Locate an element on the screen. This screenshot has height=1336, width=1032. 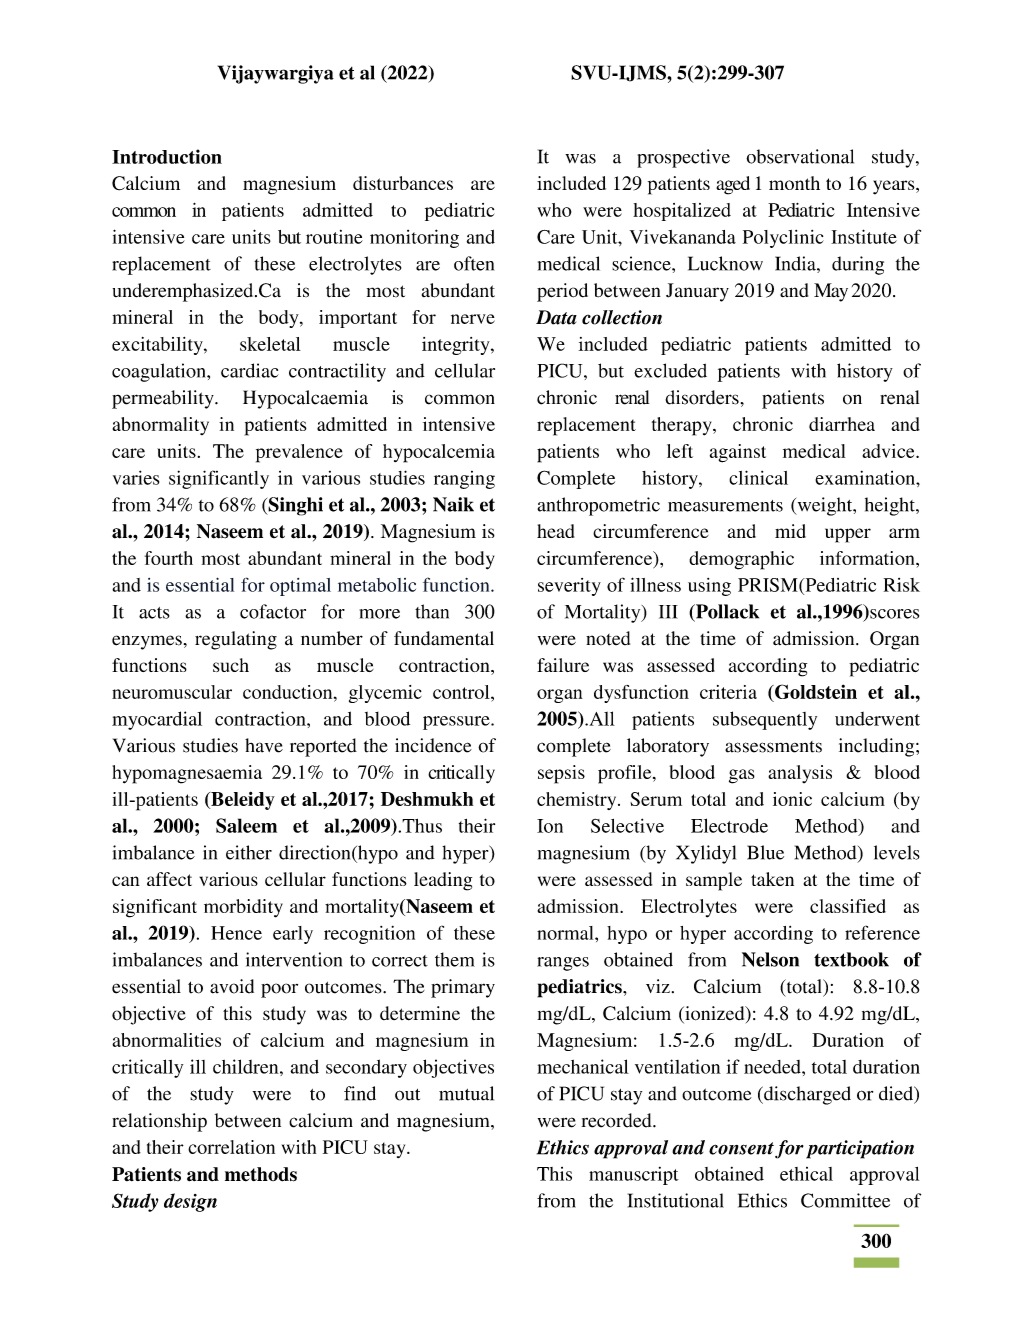
ethical is located at coordinates (806, 1174).
